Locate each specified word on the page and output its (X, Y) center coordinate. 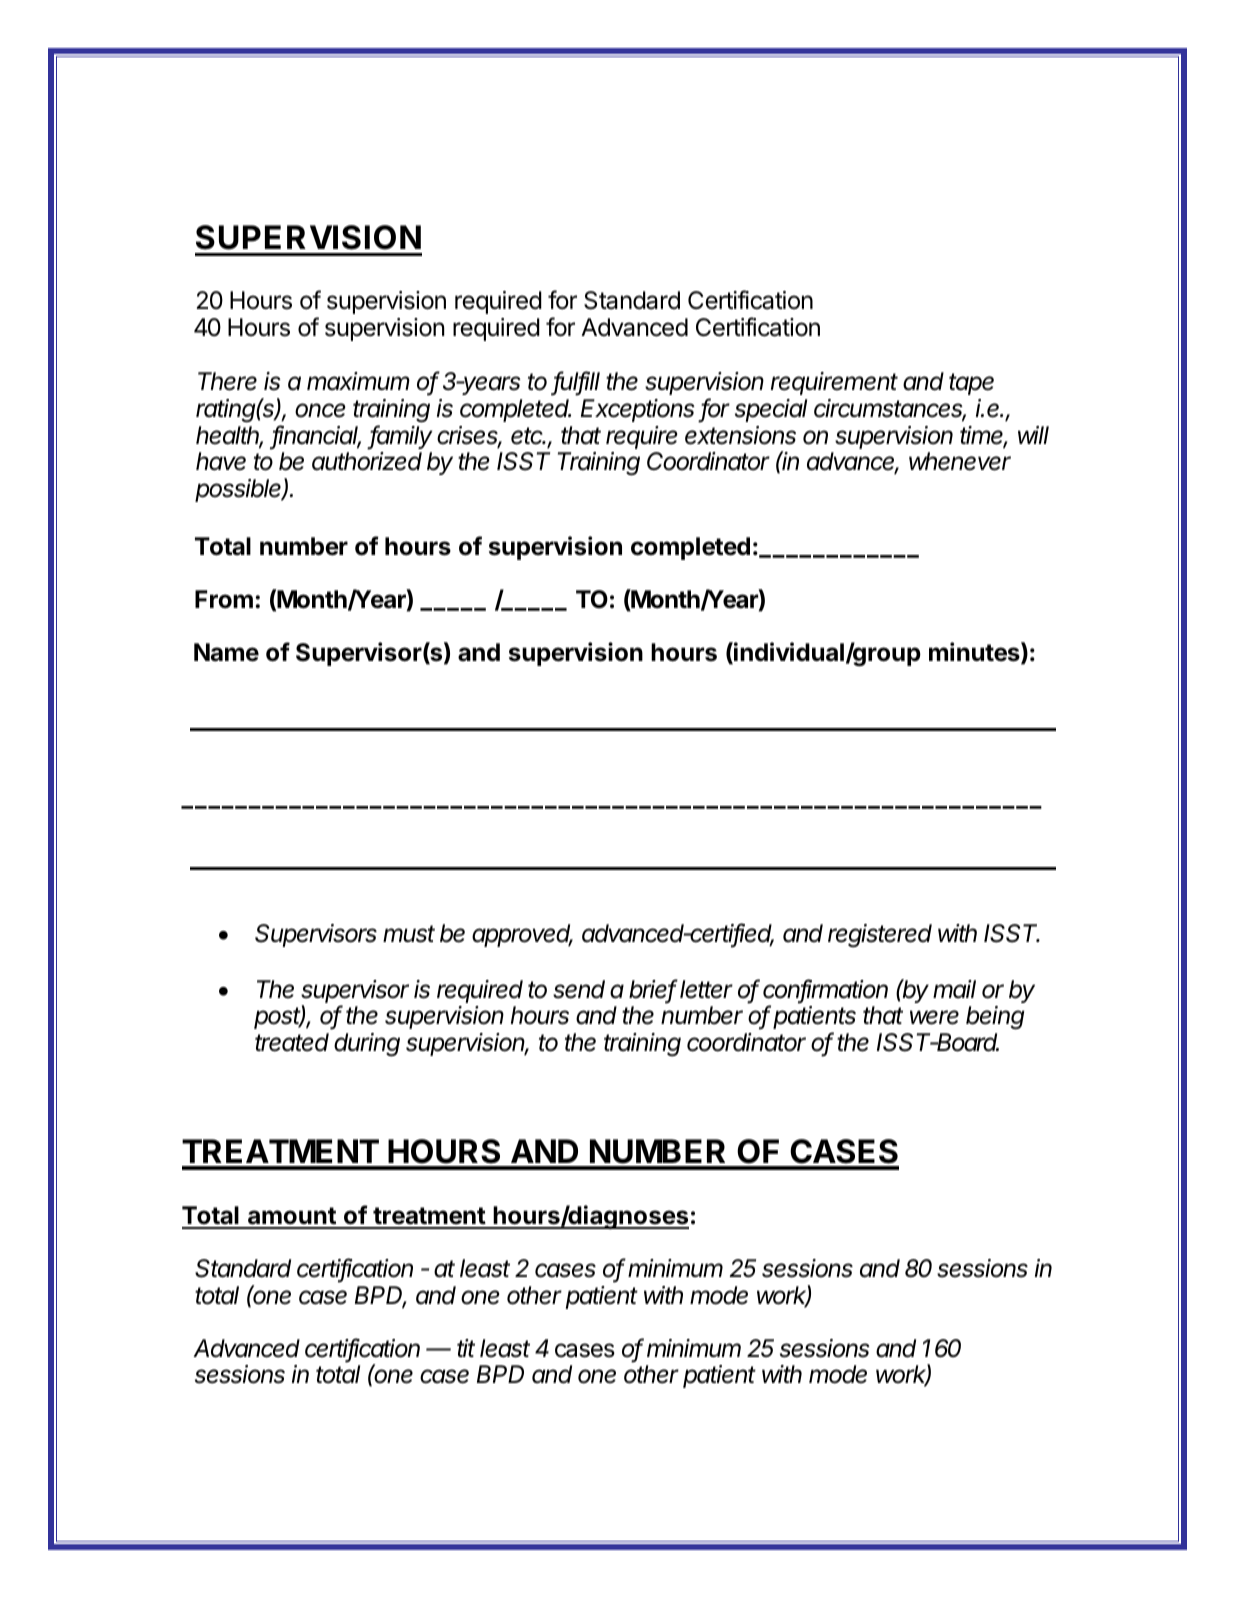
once (320, 410)
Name (226, 652)
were (934, 1017)
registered (880, 935)
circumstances (890, 409)
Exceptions (638, 410)
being (995, 1018)
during (367, 1045)
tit (466, 1348)
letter (706, 989)
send (579, 989)
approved (522, 935)
